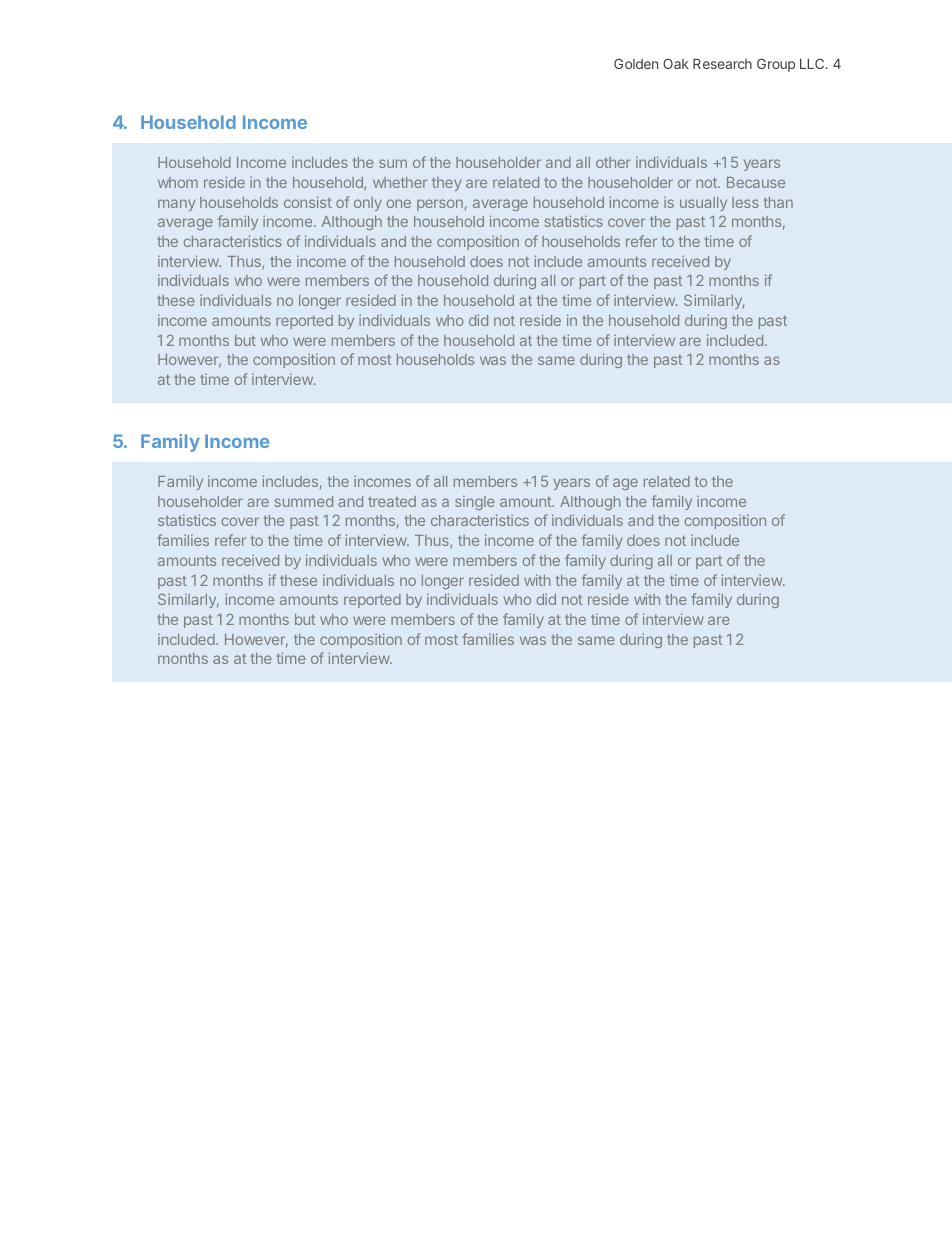  I want to click on Golden, so click(636, 63).
